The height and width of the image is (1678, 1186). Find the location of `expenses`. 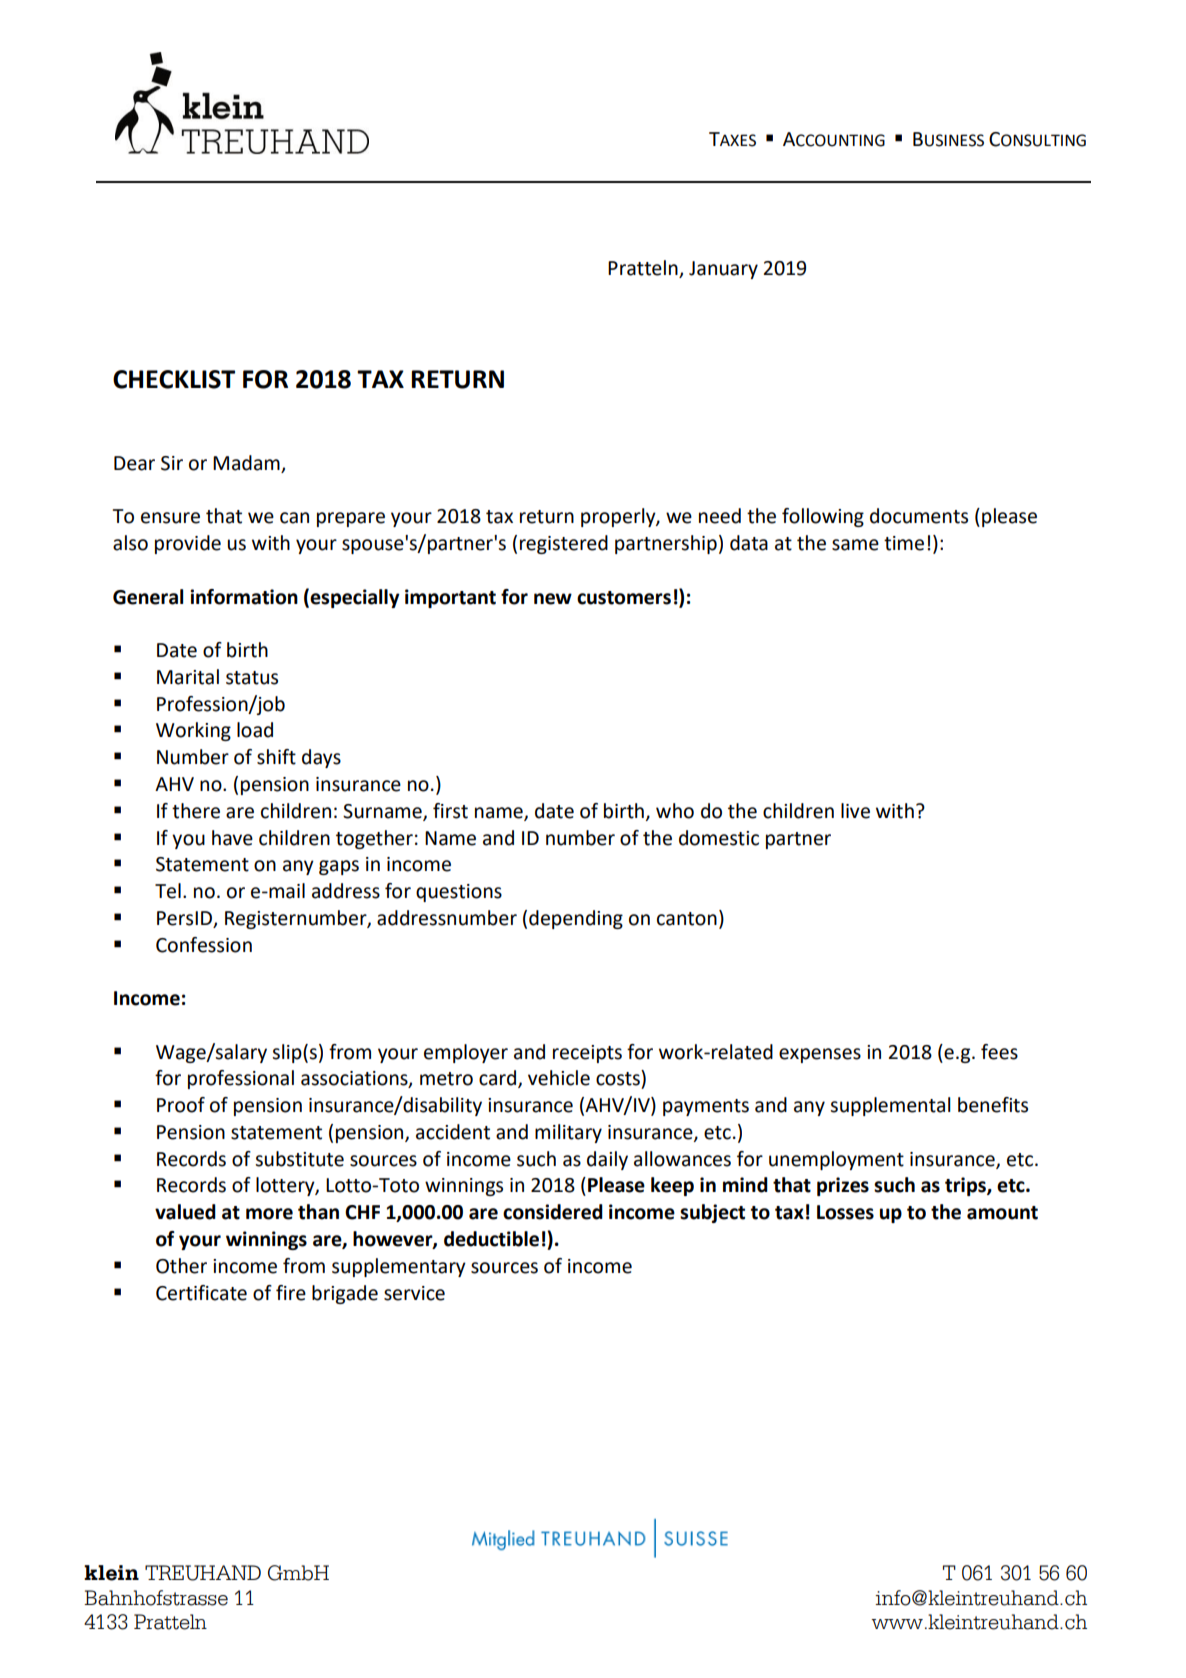

expenses is located at coordinates (820, 1055).
